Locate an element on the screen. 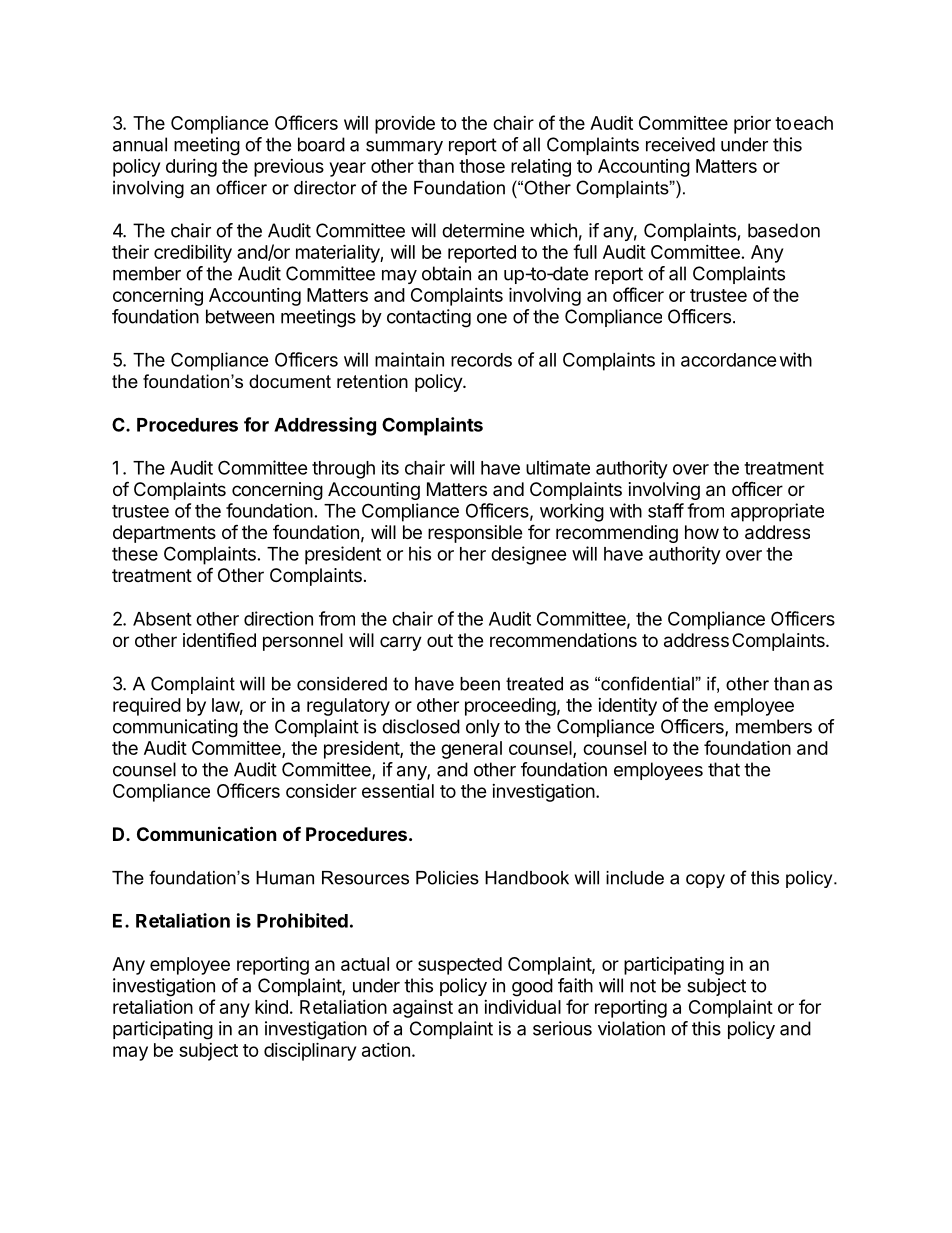 The width and height of the screenshot is (952, 1233). Absent is located at coordinates (162, 619).
